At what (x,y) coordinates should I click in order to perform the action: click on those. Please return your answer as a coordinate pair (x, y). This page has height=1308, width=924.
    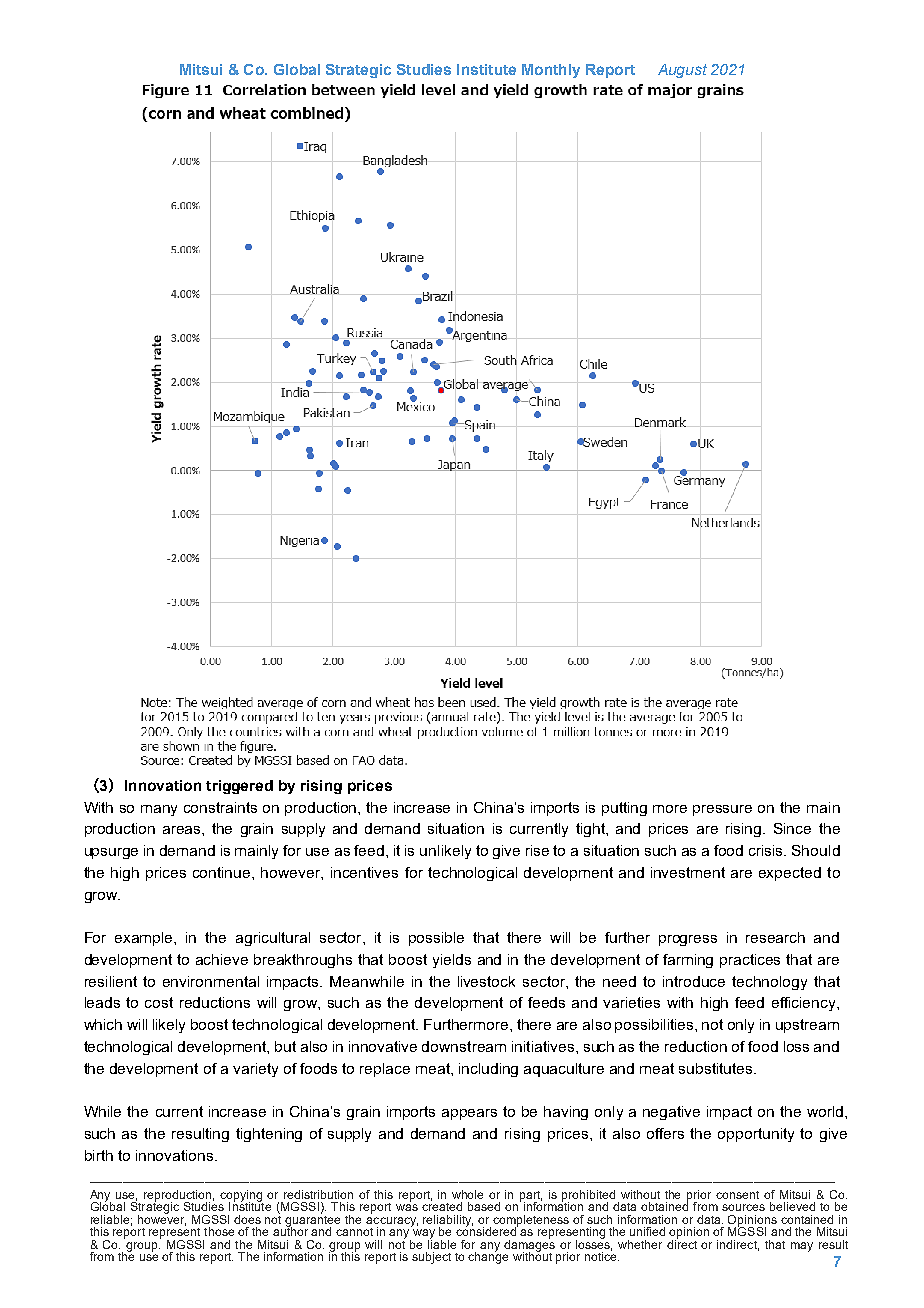
    Looking at the image, I should click on (219, 1231).
